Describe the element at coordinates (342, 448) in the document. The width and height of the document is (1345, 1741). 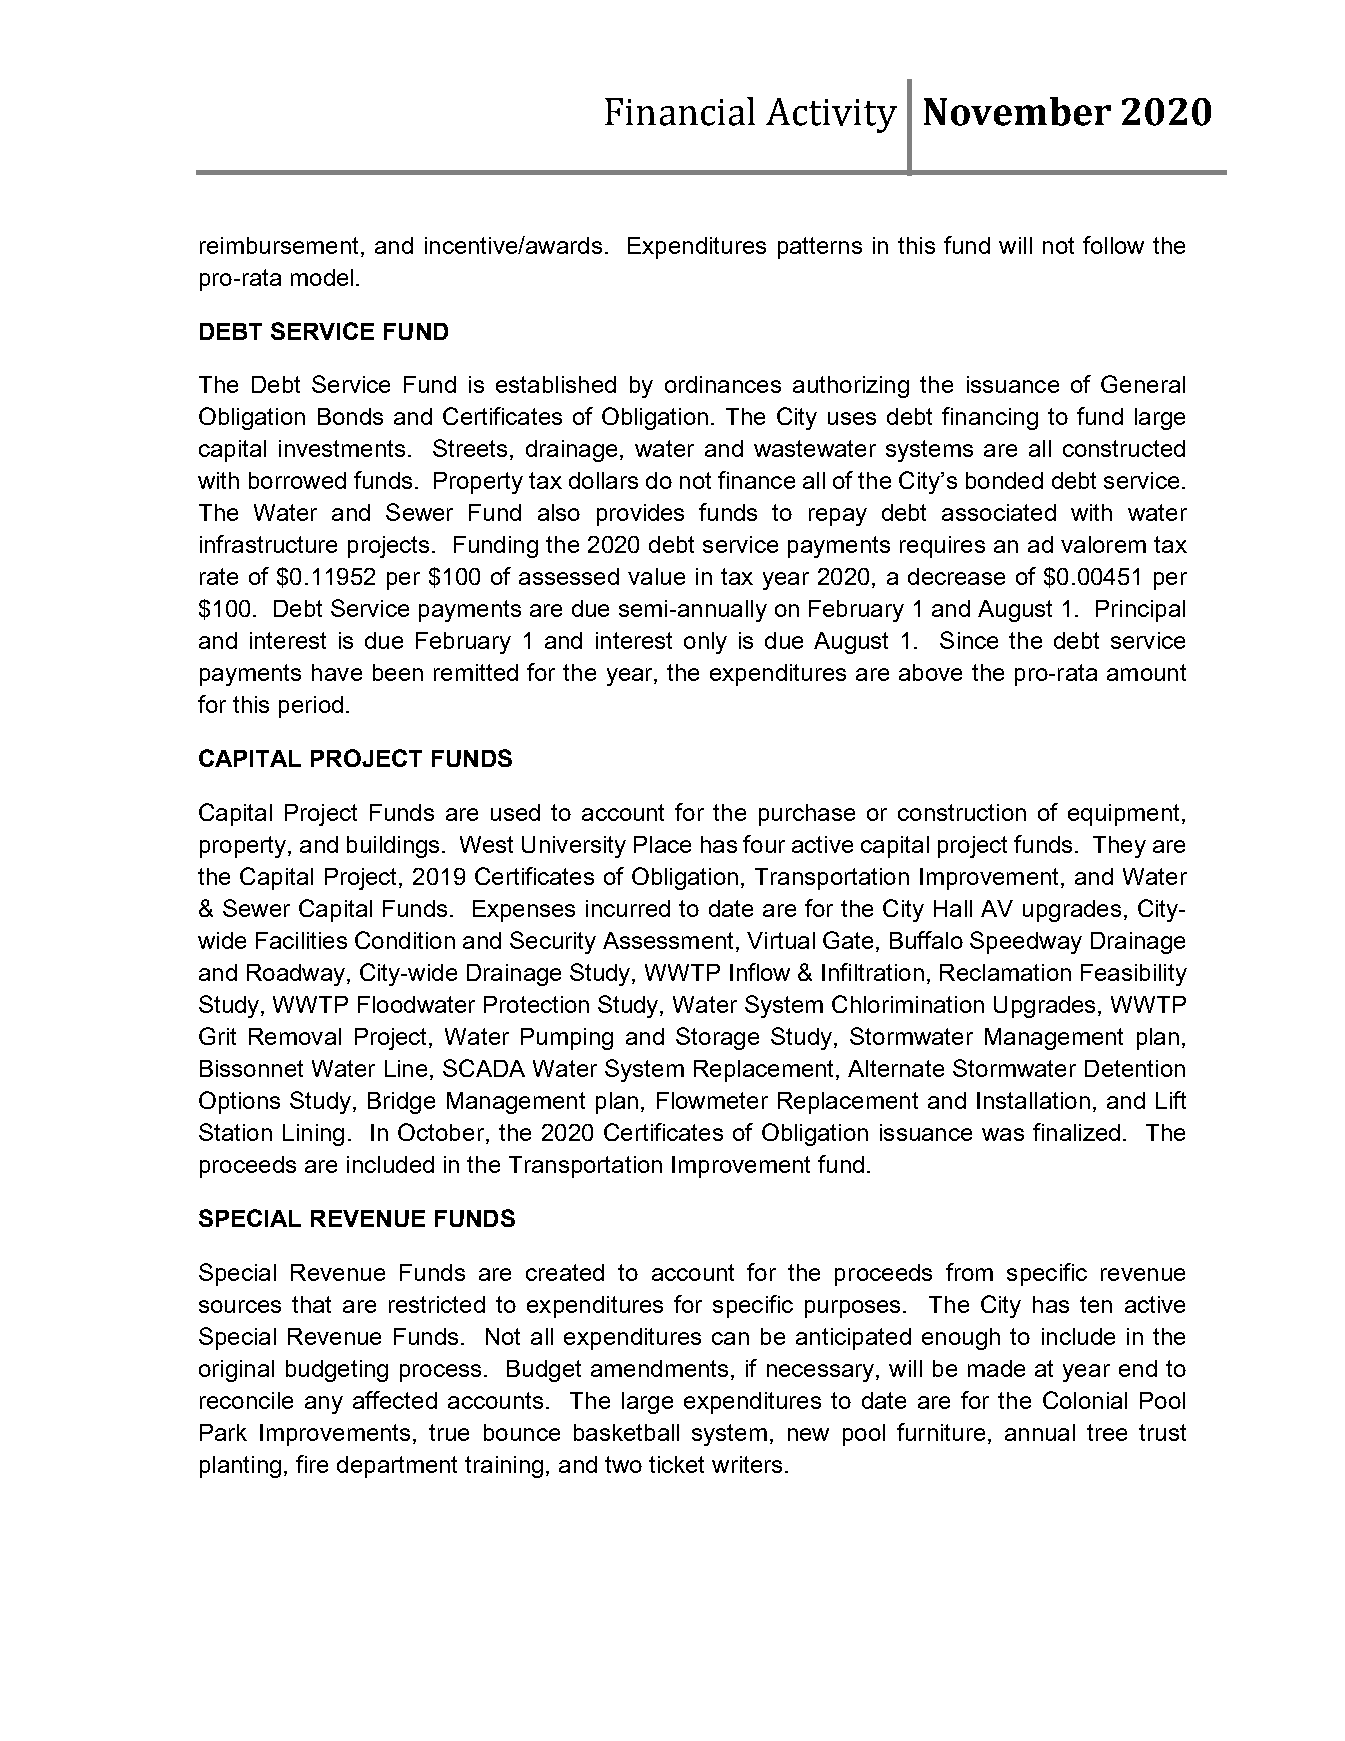
I see `investments` at that location.
